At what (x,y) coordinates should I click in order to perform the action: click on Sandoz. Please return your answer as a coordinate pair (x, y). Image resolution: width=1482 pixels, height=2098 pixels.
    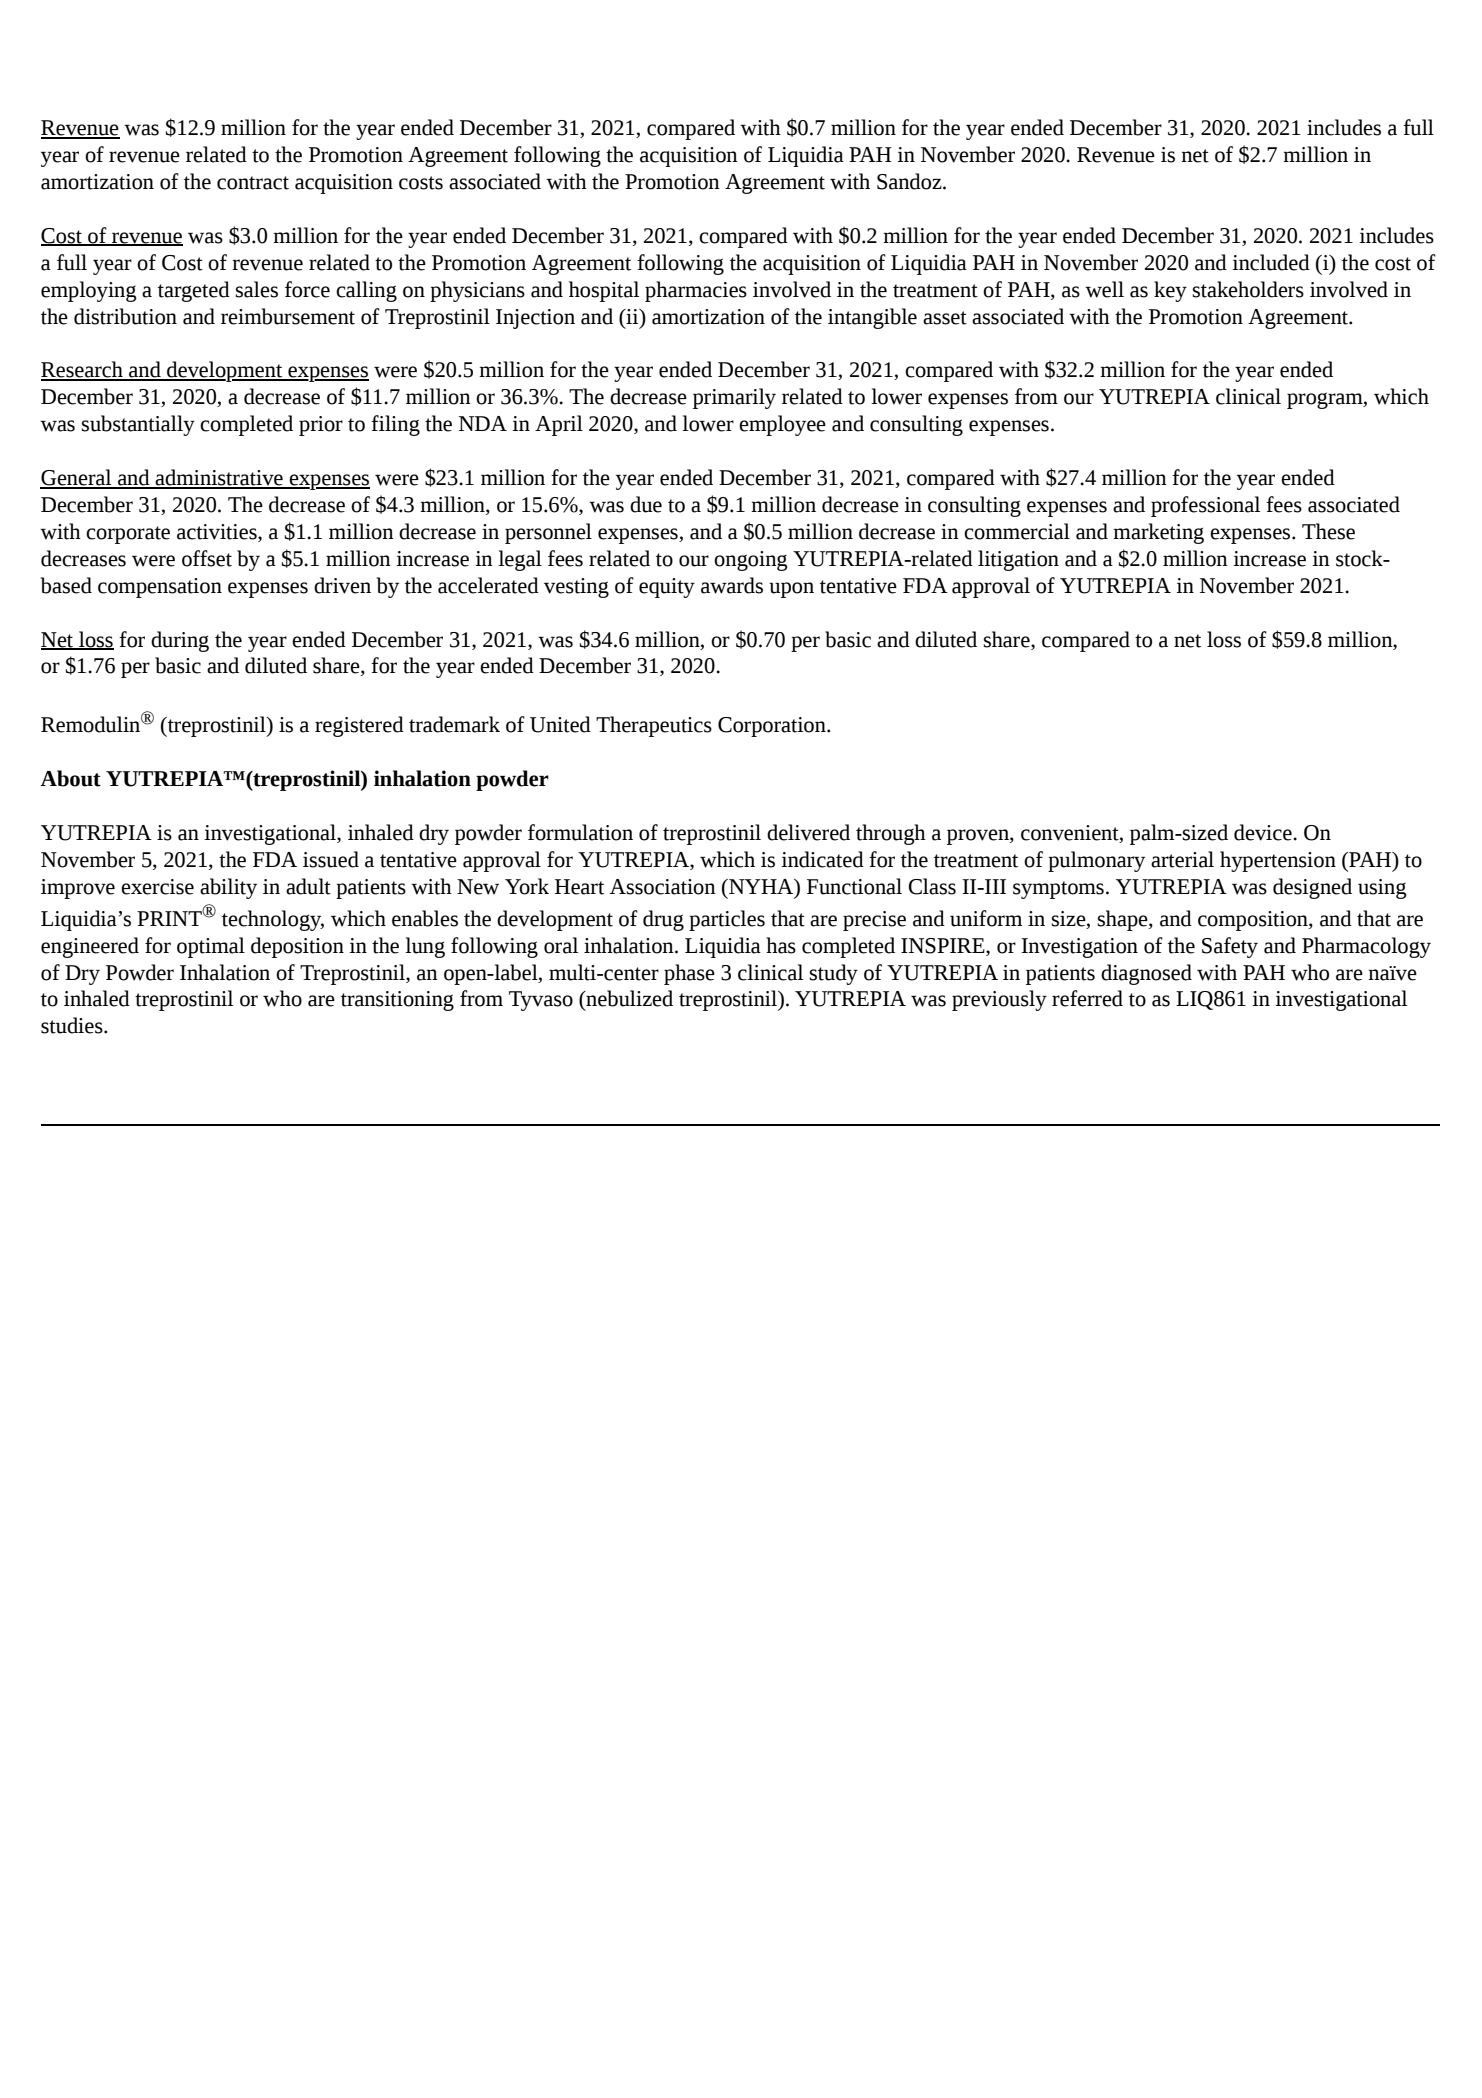
    Looking at the image, I should click on (910, 181).
